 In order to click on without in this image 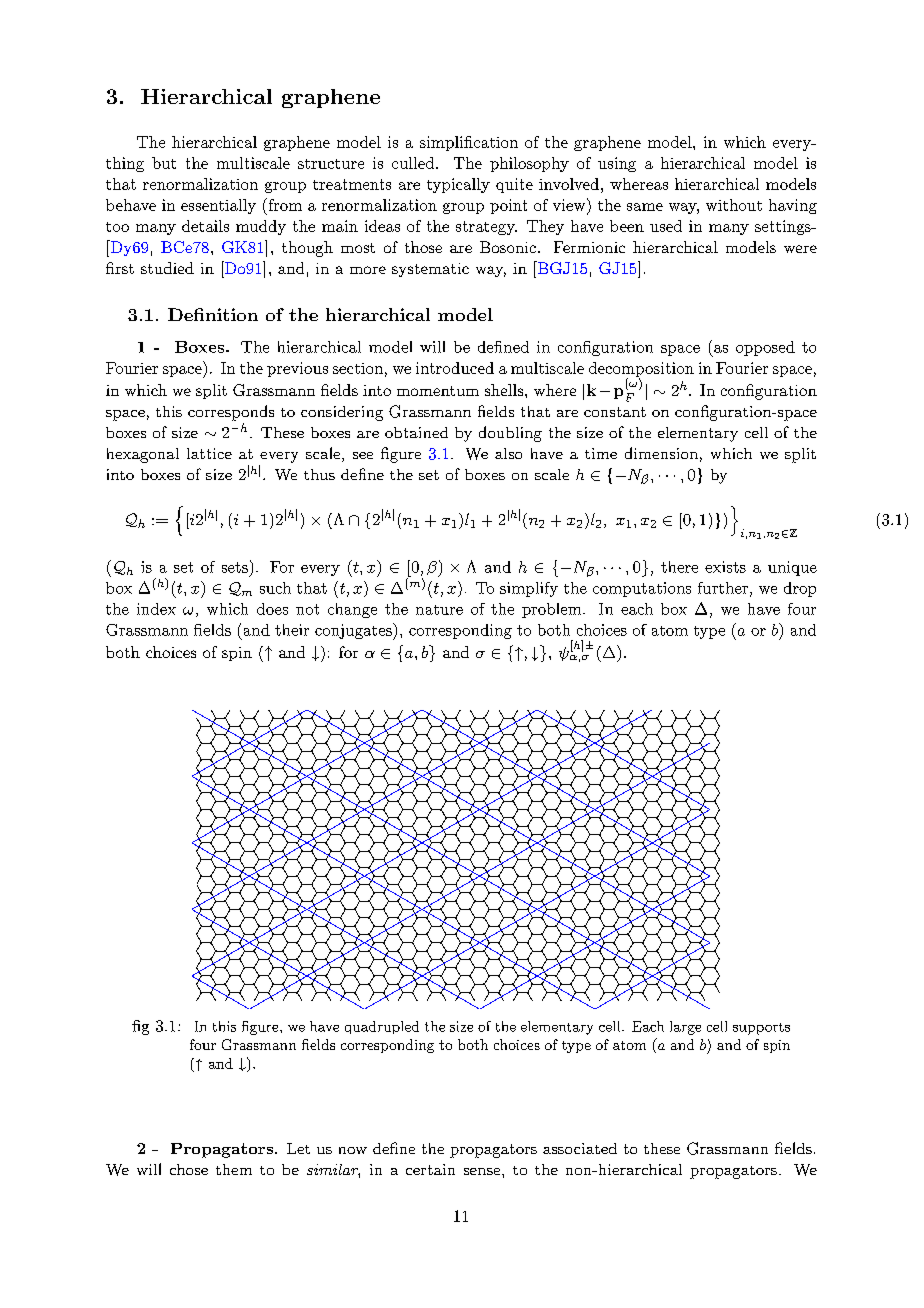, I will do `click(734, 205)`.
